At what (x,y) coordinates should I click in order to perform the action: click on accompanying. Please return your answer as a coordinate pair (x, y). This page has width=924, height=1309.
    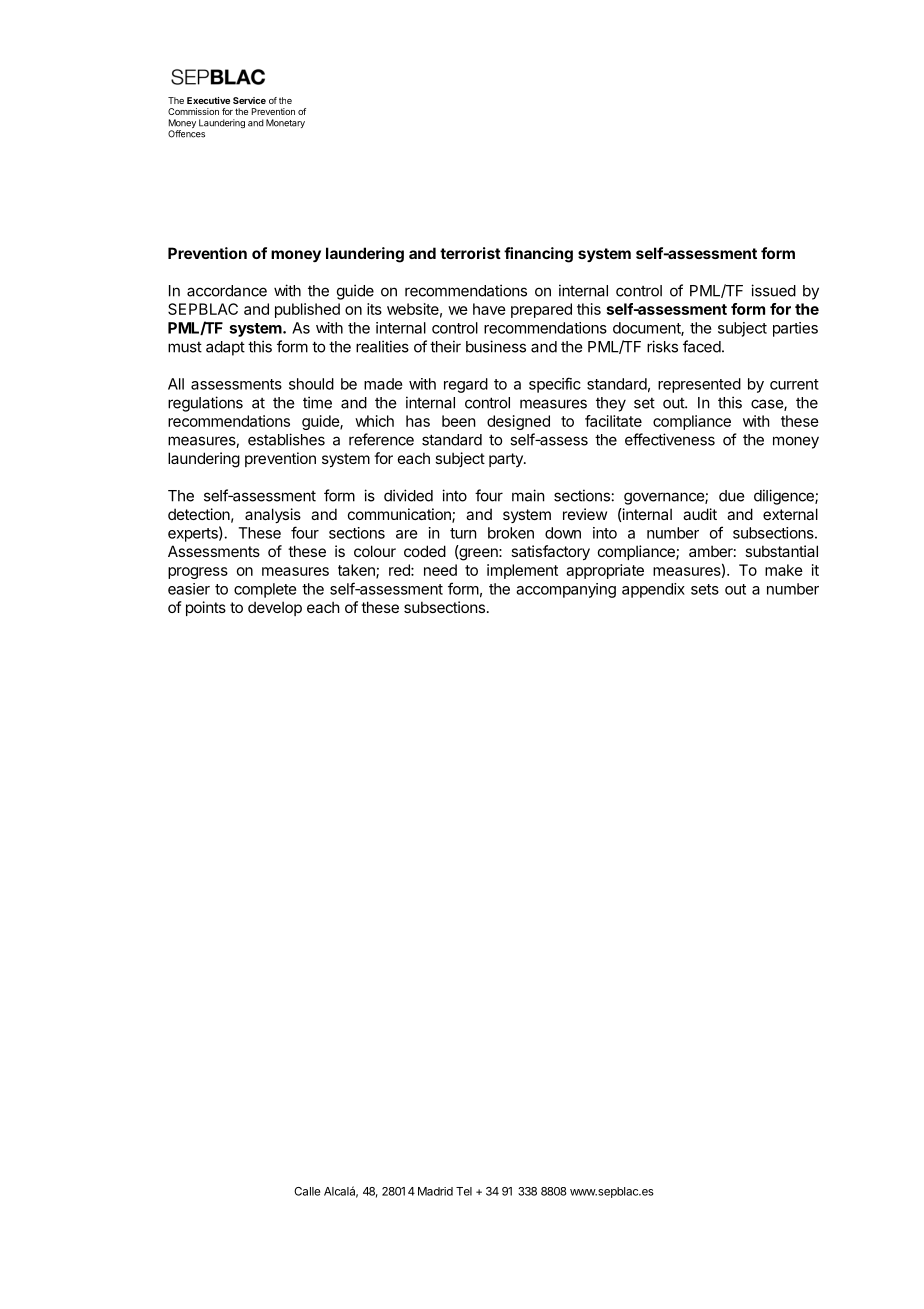
    Looking at the image, I should click on (566, 590).
